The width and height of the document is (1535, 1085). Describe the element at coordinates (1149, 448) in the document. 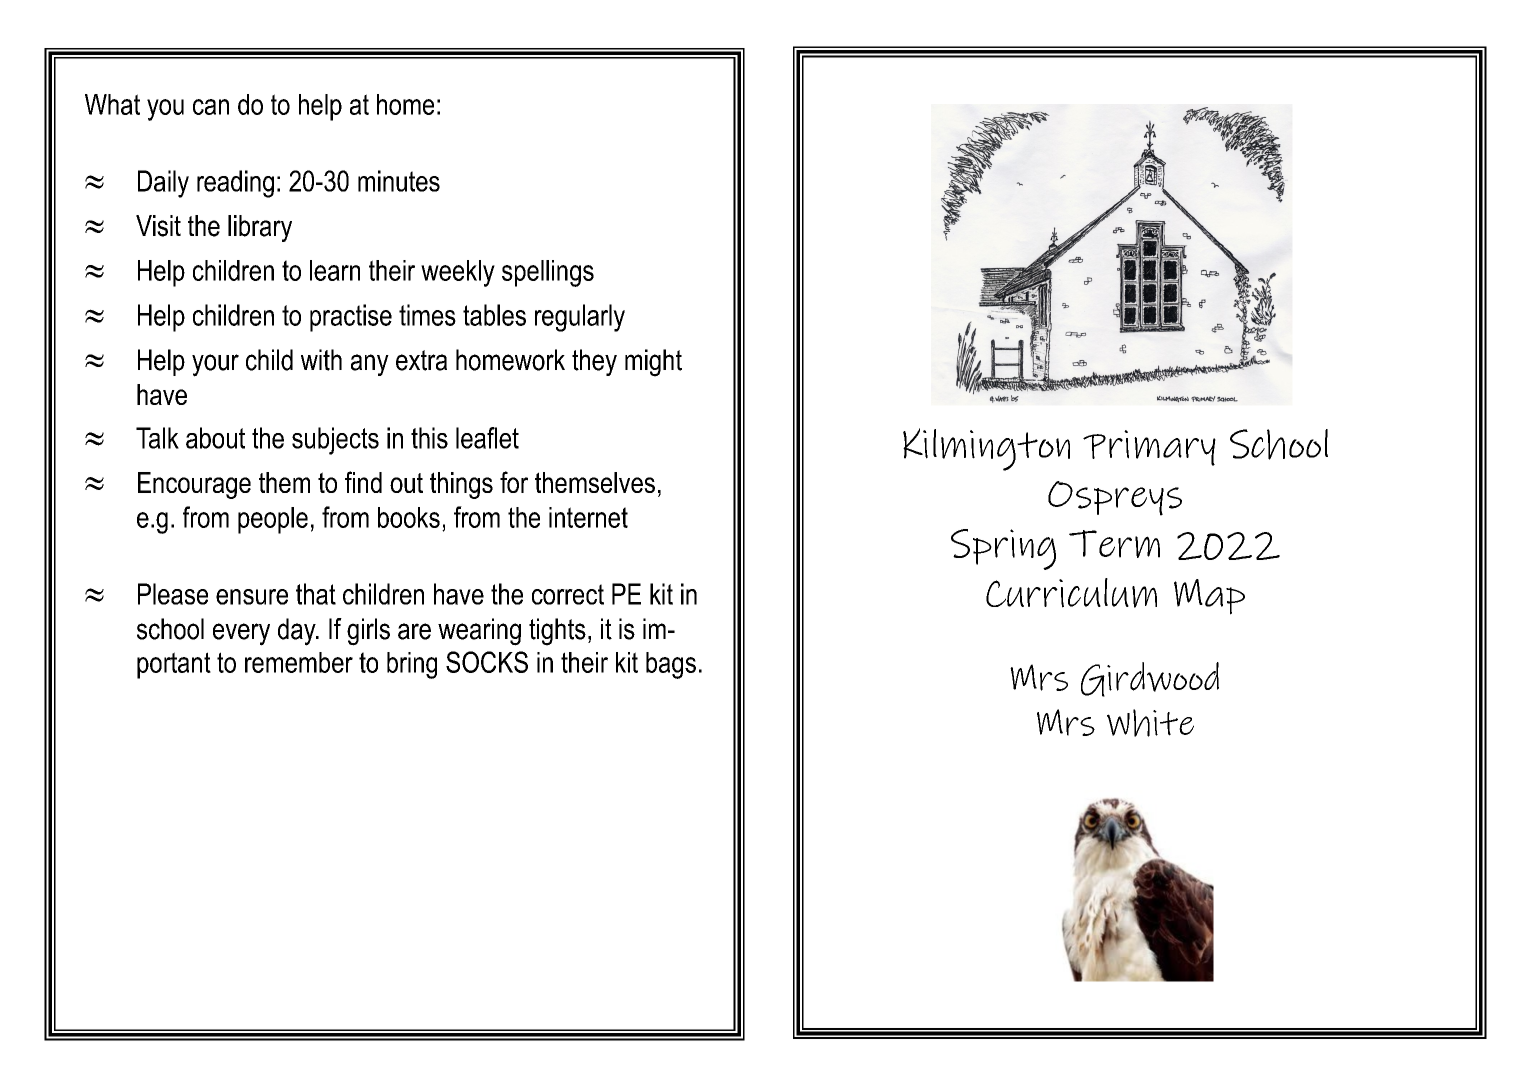

I see `Primary` at that location.
